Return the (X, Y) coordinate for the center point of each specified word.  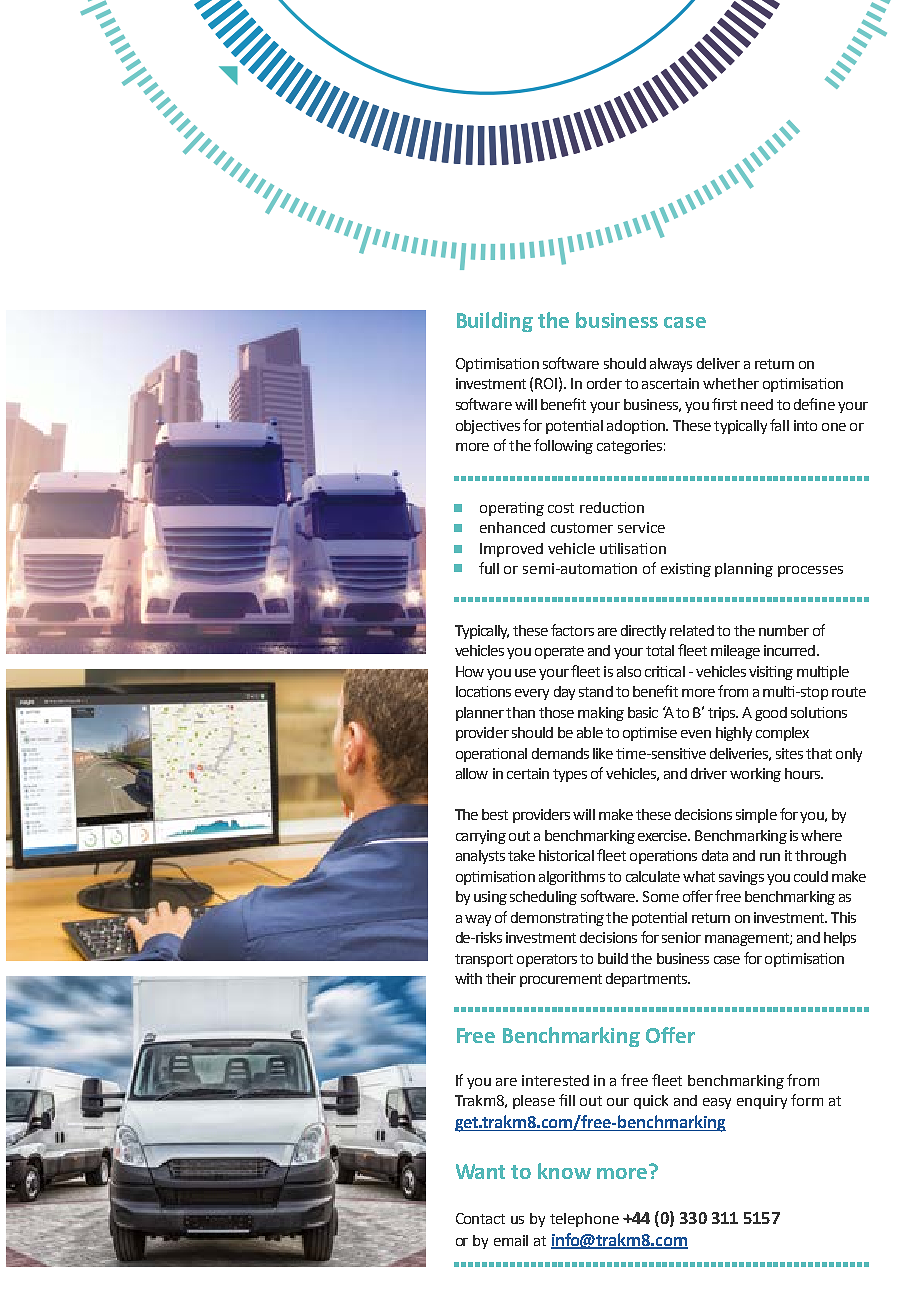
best (495, 814)
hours (803, 773)
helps (840, 939)
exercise (664, 835)
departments (648, 980)
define (814, 404)
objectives (488, 427)
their (501, 978)
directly (643, 632)
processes (810, 571)
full (489, 568)
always (671, 365)
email (511, 1240)
